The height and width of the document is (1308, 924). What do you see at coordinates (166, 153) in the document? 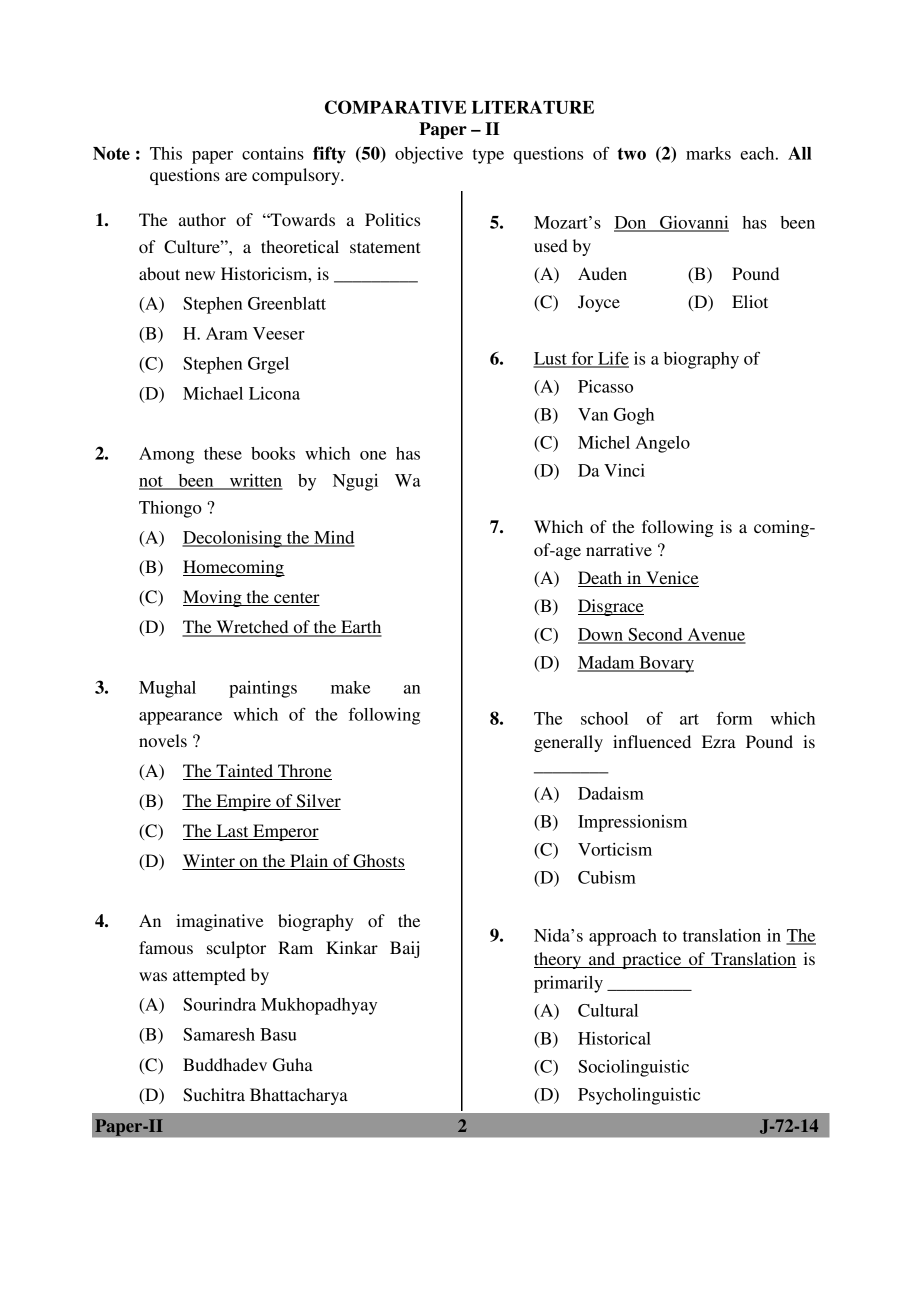
I see `This` at bounding box center [166, 153].
